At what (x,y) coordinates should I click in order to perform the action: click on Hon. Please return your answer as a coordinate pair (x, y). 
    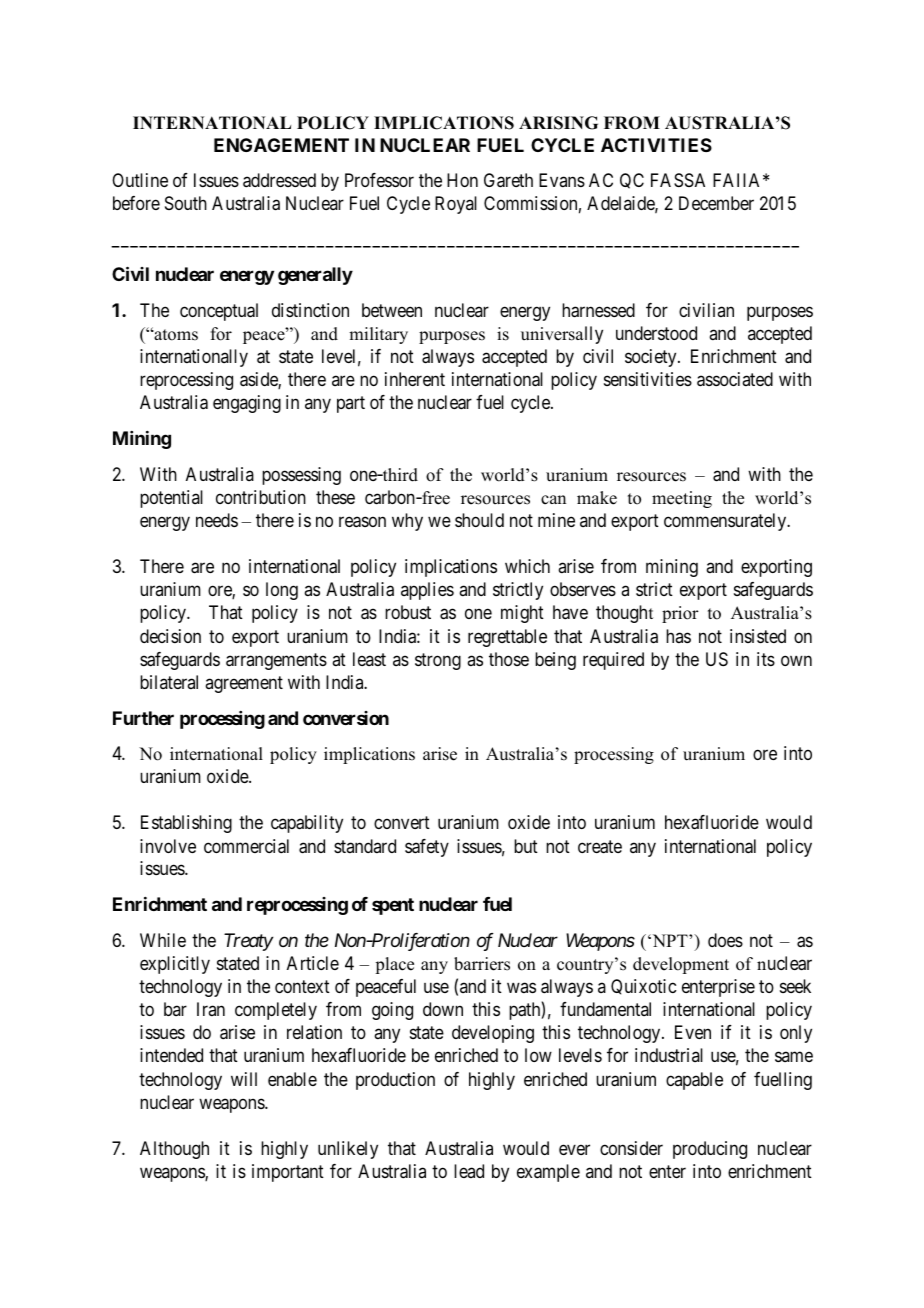
    Looking at the image, I should click on (462, 180).
